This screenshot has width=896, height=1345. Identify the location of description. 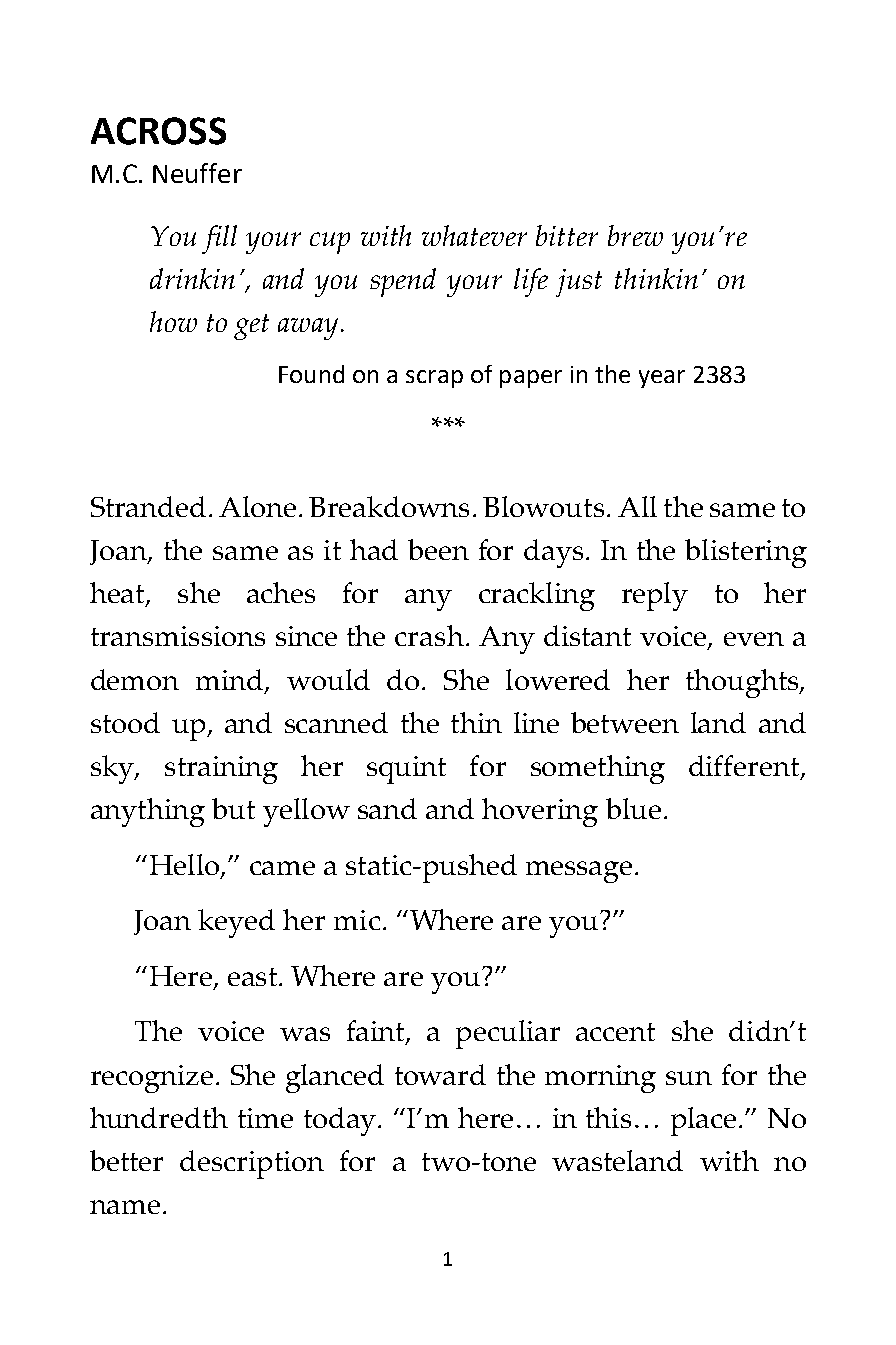
(252, 1164).
